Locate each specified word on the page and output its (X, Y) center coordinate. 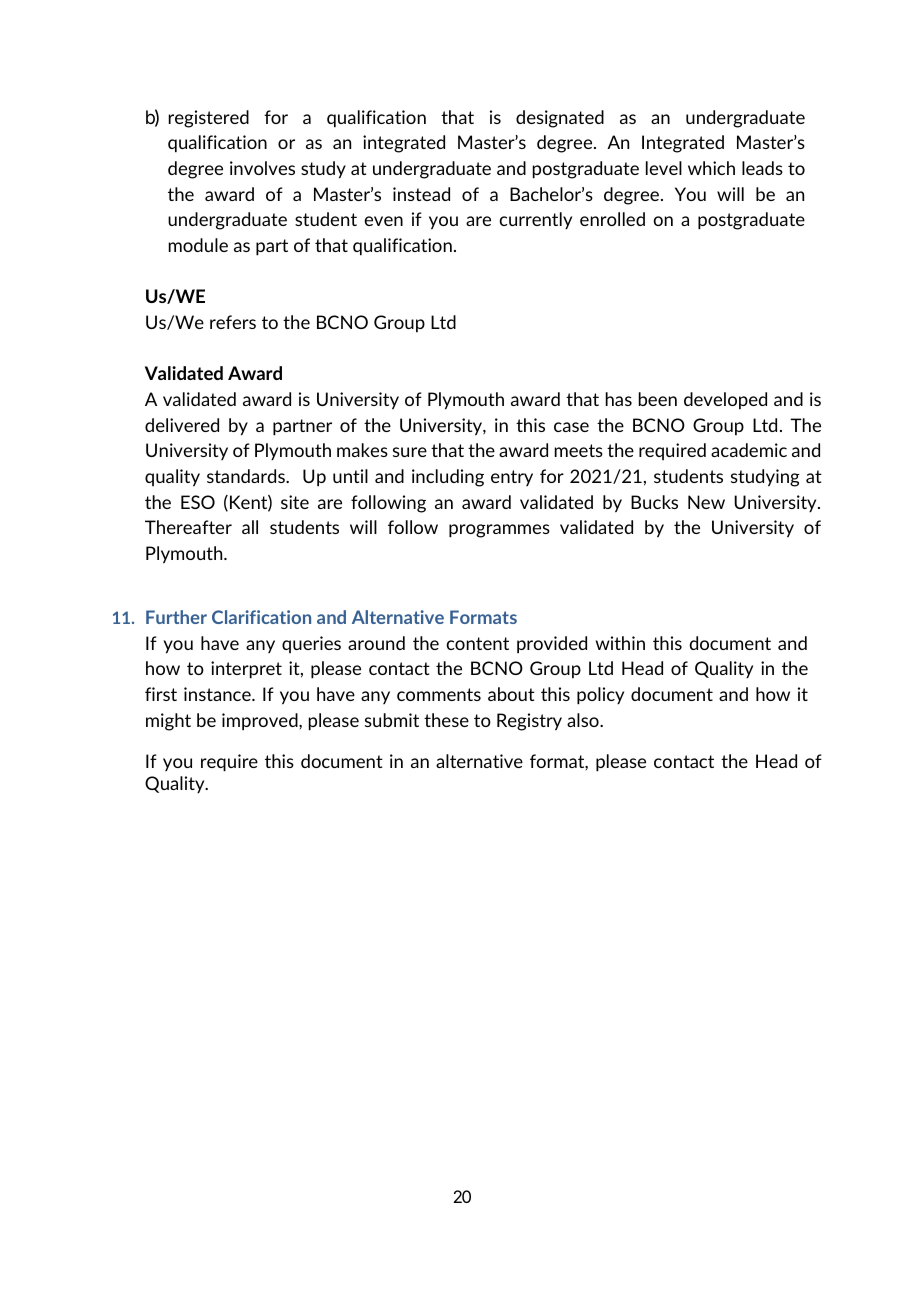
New (706, 502)
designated (560, 119)
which (711, 168)
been (658, 399)
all (250, 527)
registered (209, 119)
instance (218, 694)
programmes (499, 531)
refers (233, 322)
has (619, 399)
